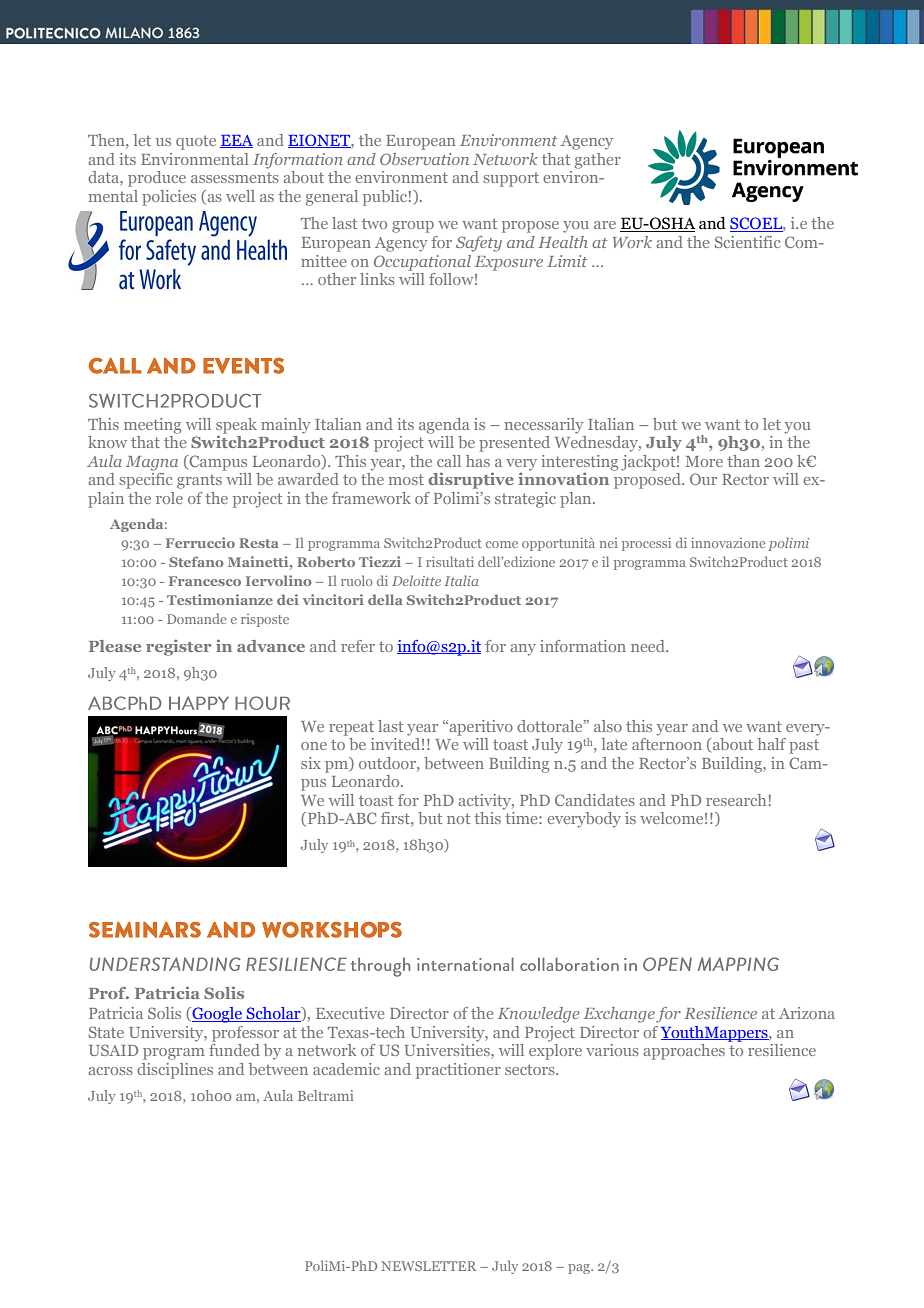 The image size is (924, 1308). Describe the element at coordinates (217, 463) in the document. I see `Campus` at that location.
